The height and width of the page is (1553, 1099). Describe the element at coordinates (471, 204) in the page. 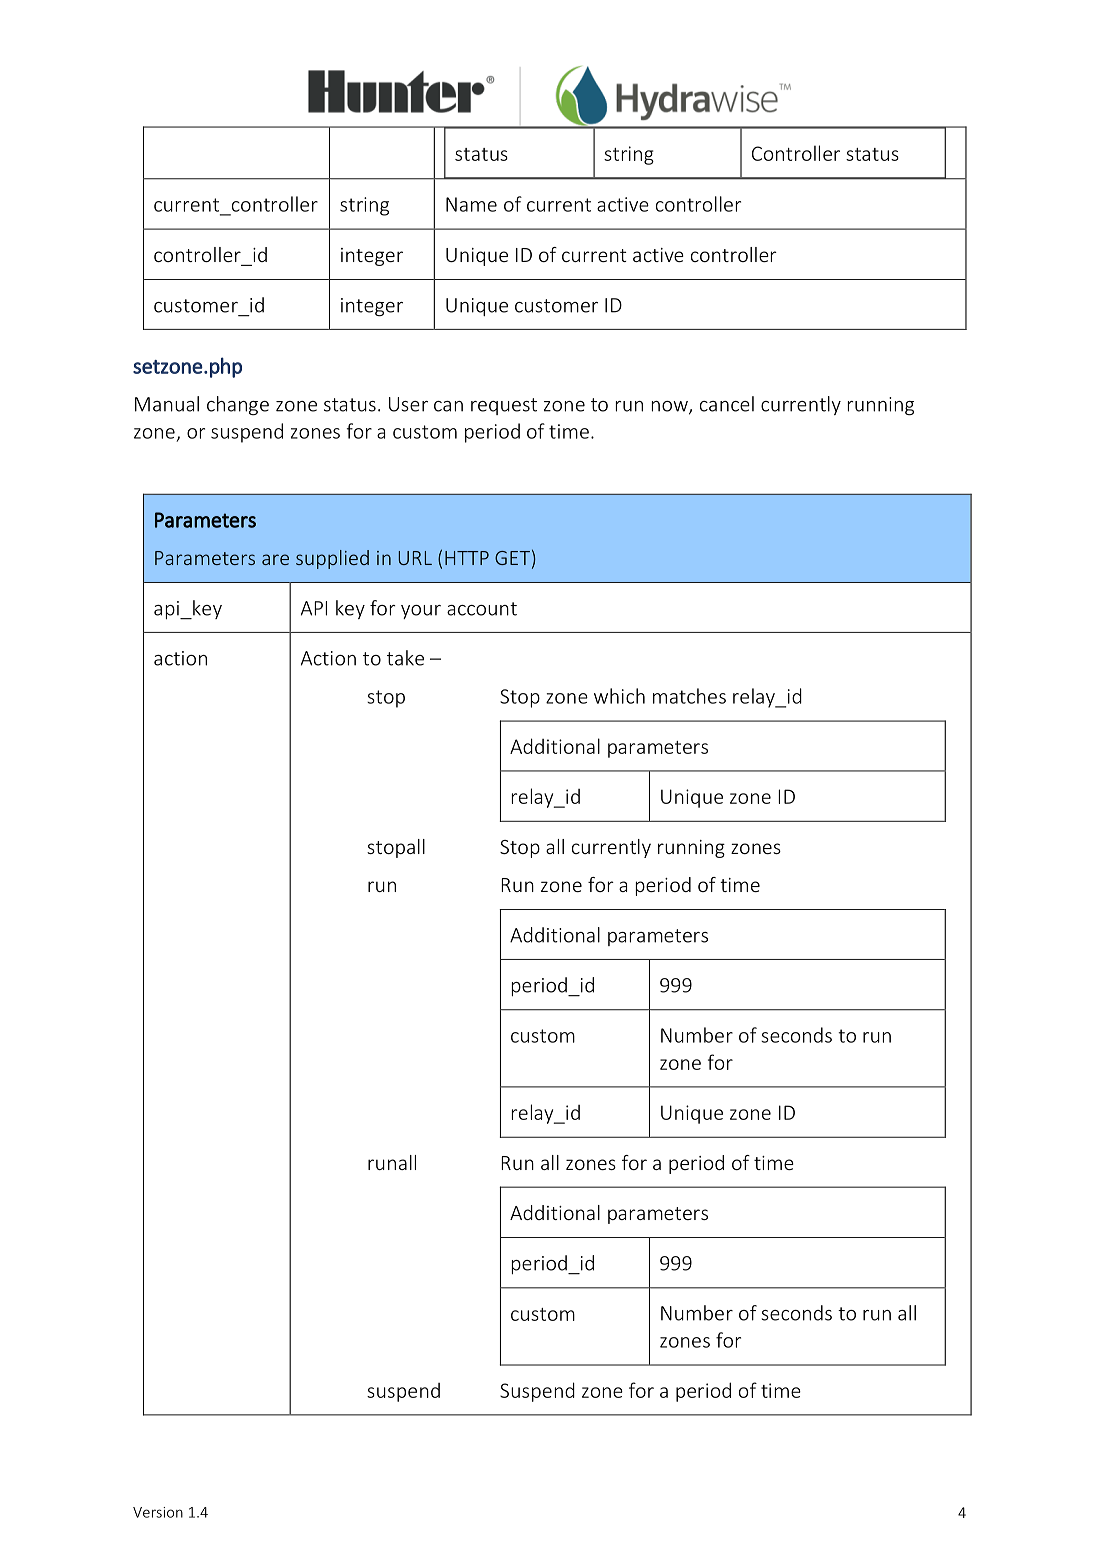

I see `Name` at that location.
